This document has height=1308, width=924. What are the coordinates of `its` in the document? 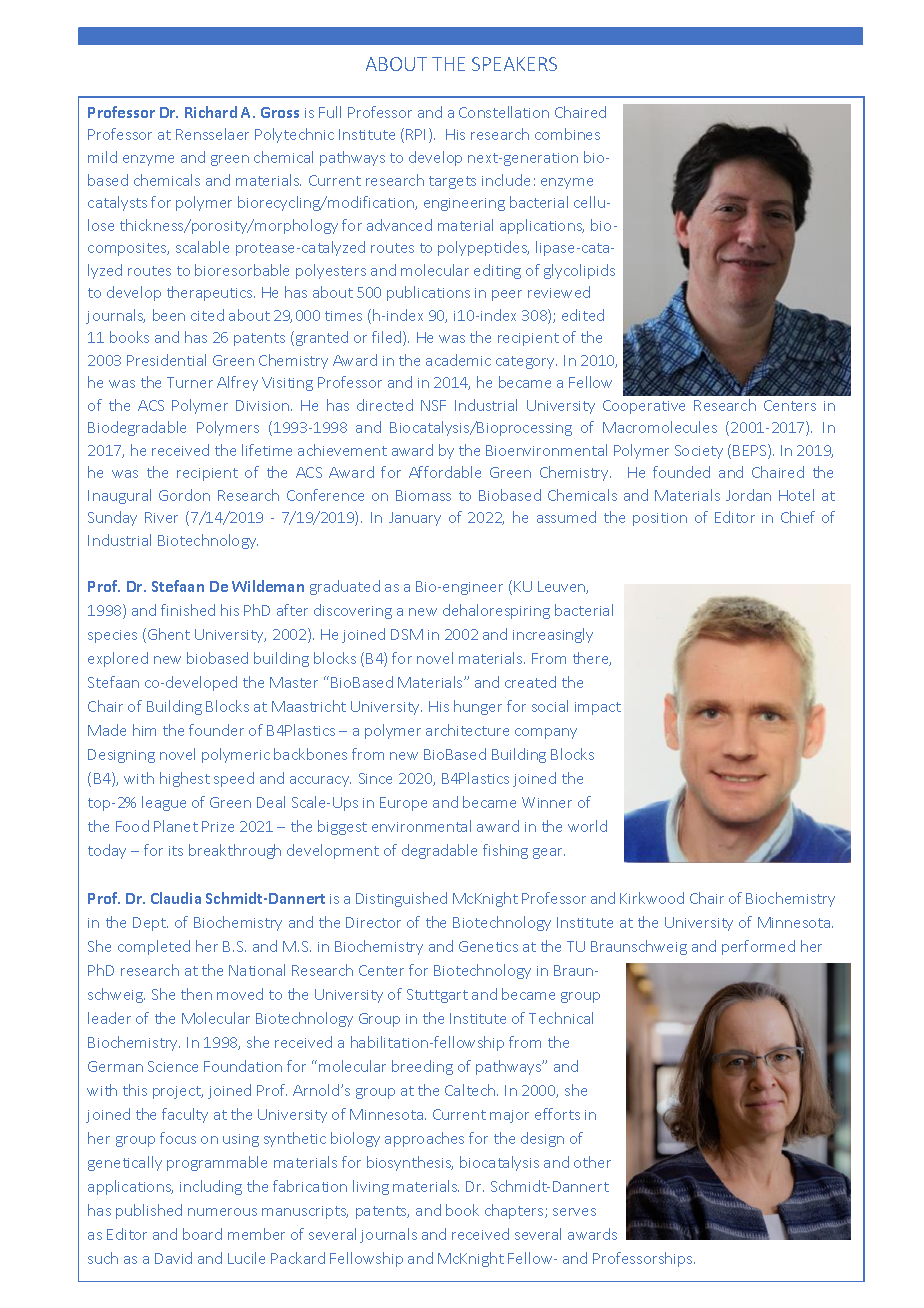 It's located at (176, 851).
